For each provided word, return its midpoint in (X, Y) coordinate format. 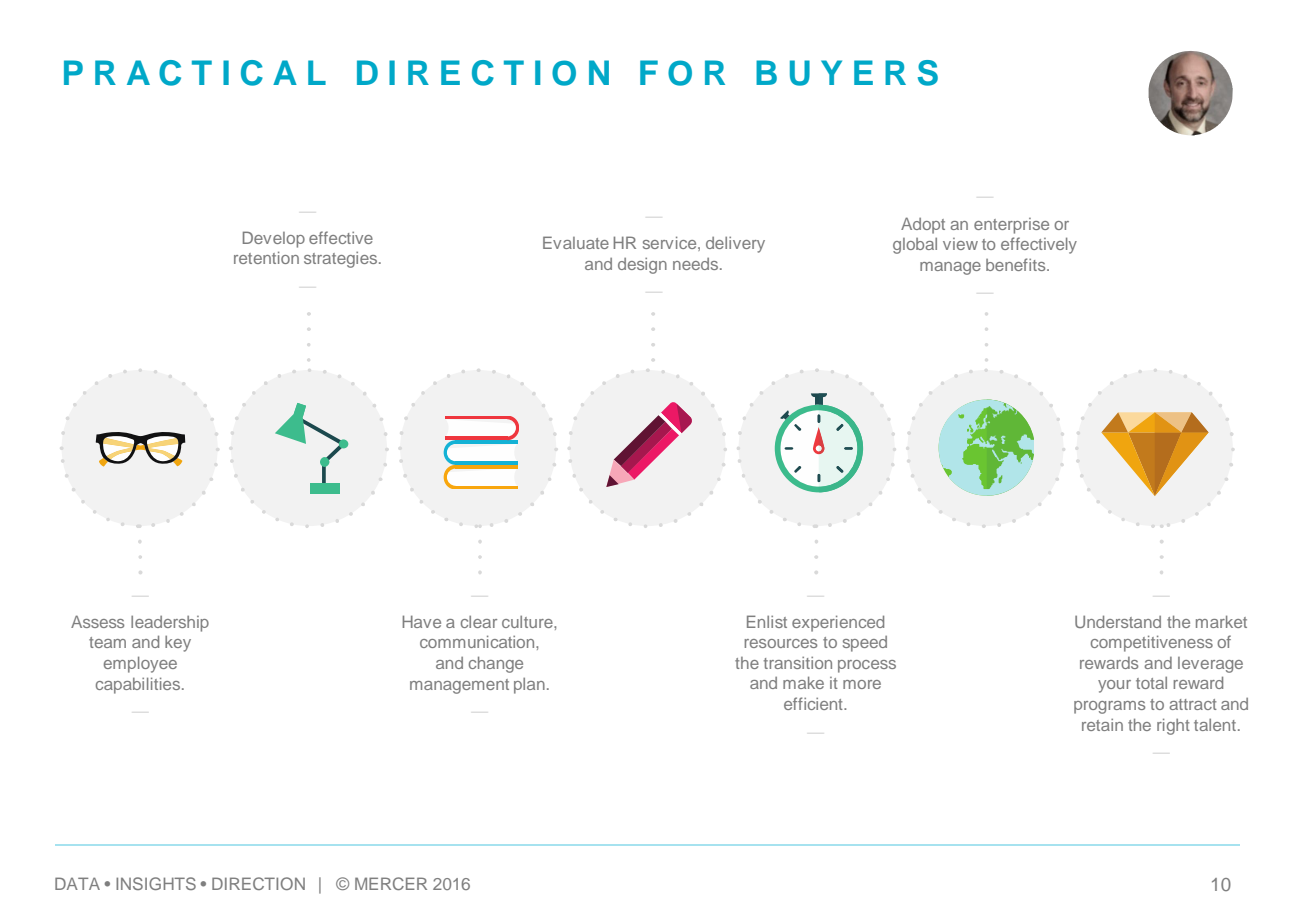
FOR (682, 73)
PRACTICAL (195, 73)
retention (266, 257)
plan (529, 686)
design (642, 266)
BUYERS (847, 73)
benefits (1017, 264)
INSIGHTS (156, 883)
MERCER (391, 883)
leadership (170, 624)
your (1114, 686)
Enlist (767, 621)
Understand (1118, 621)
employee (140, 664)
